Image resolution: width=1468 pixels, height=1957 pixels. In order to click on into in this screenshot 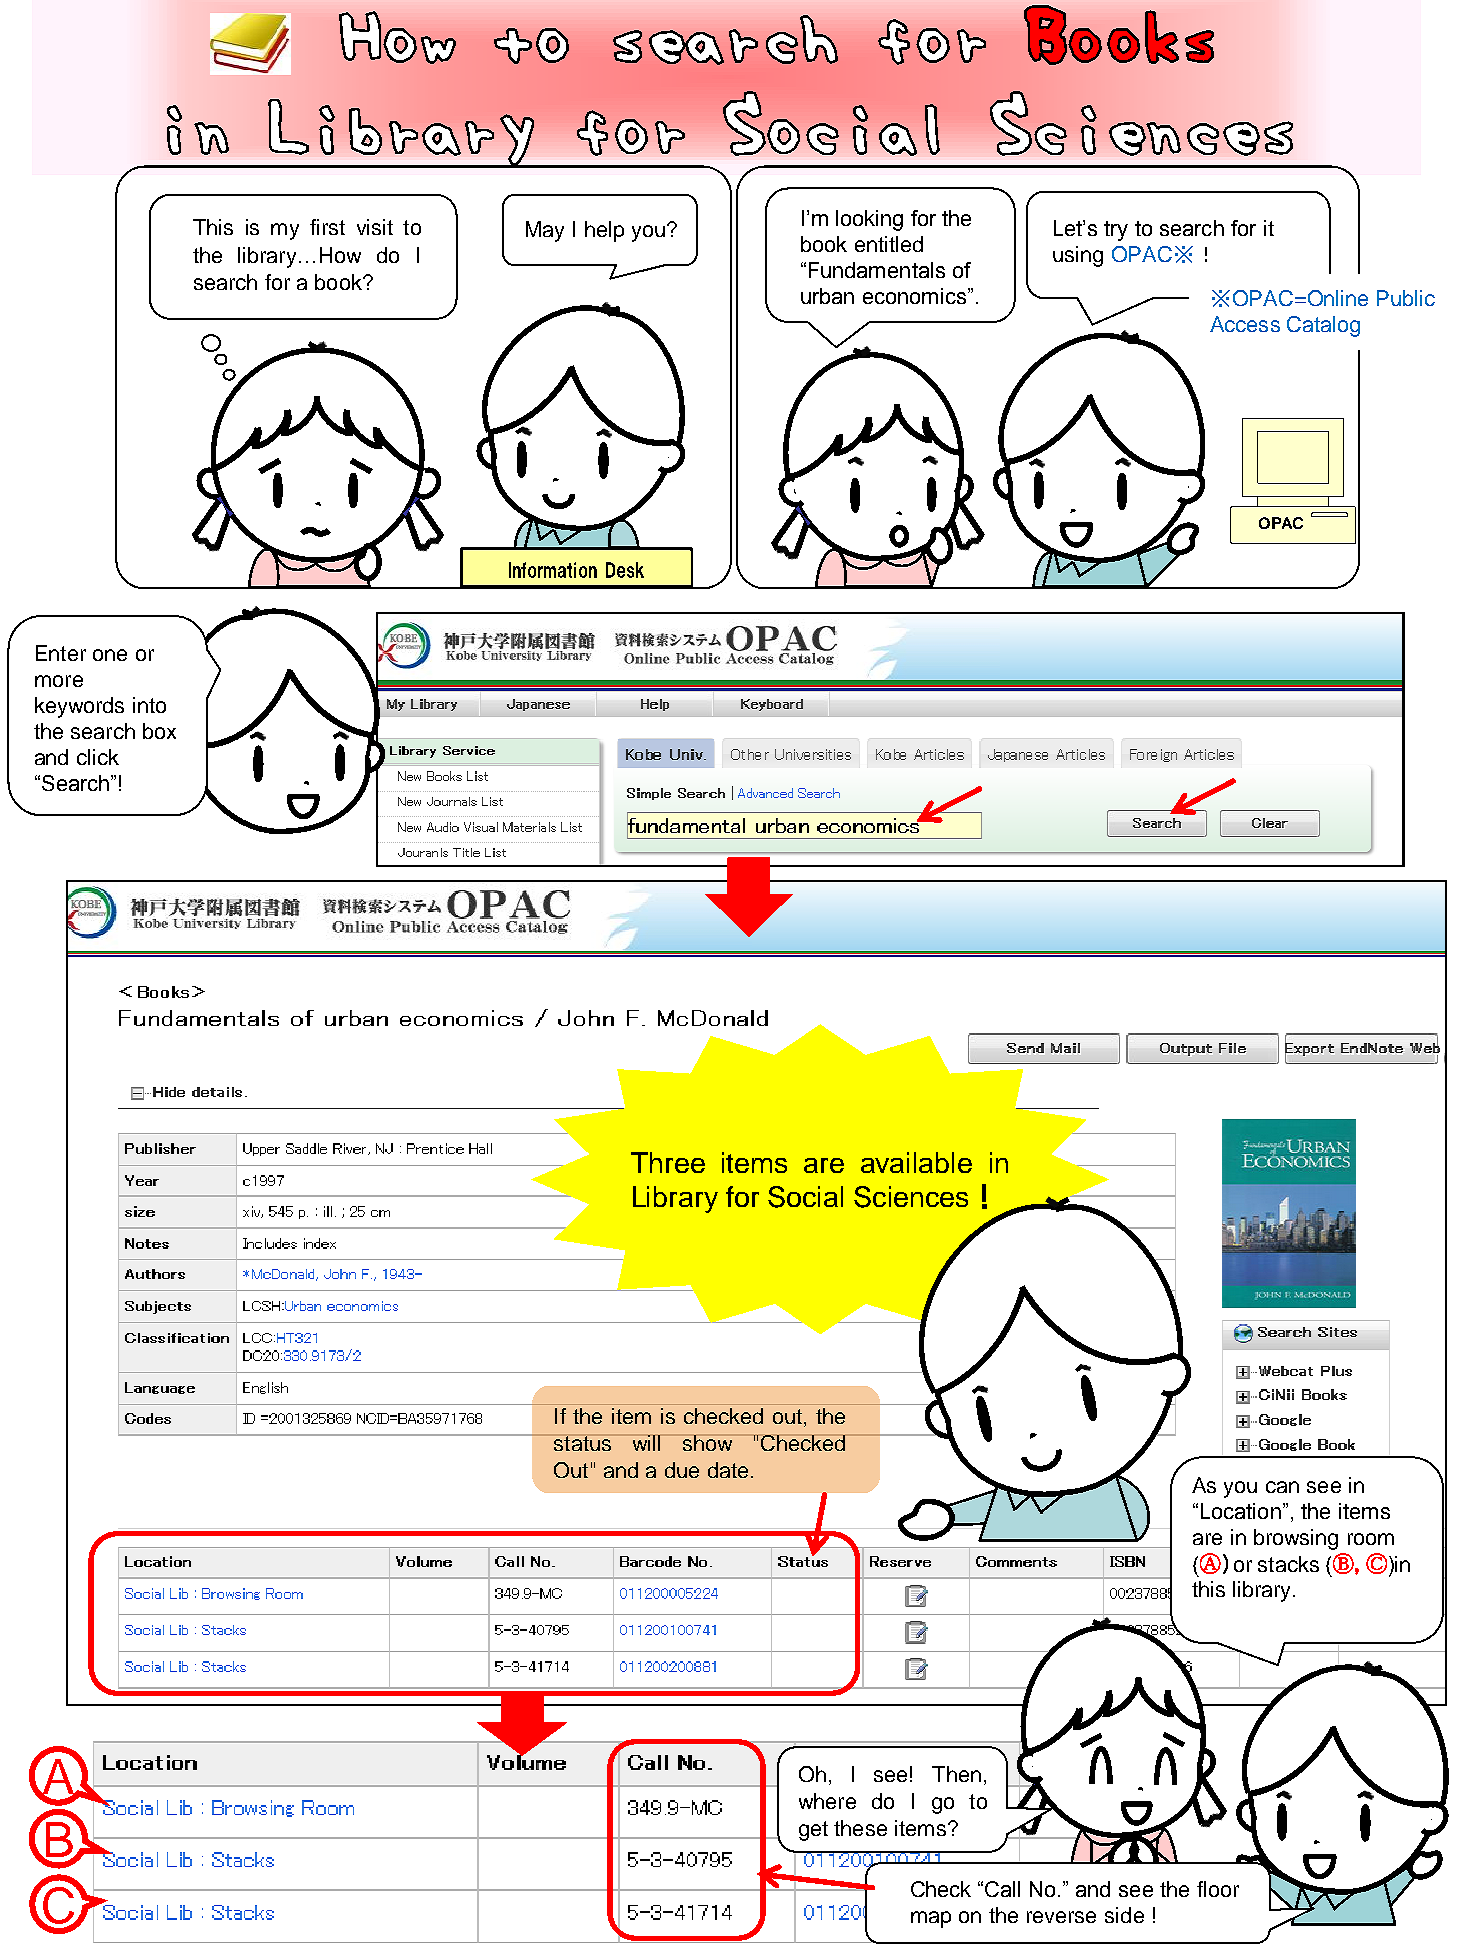, I will do `click(149, 705)`.
